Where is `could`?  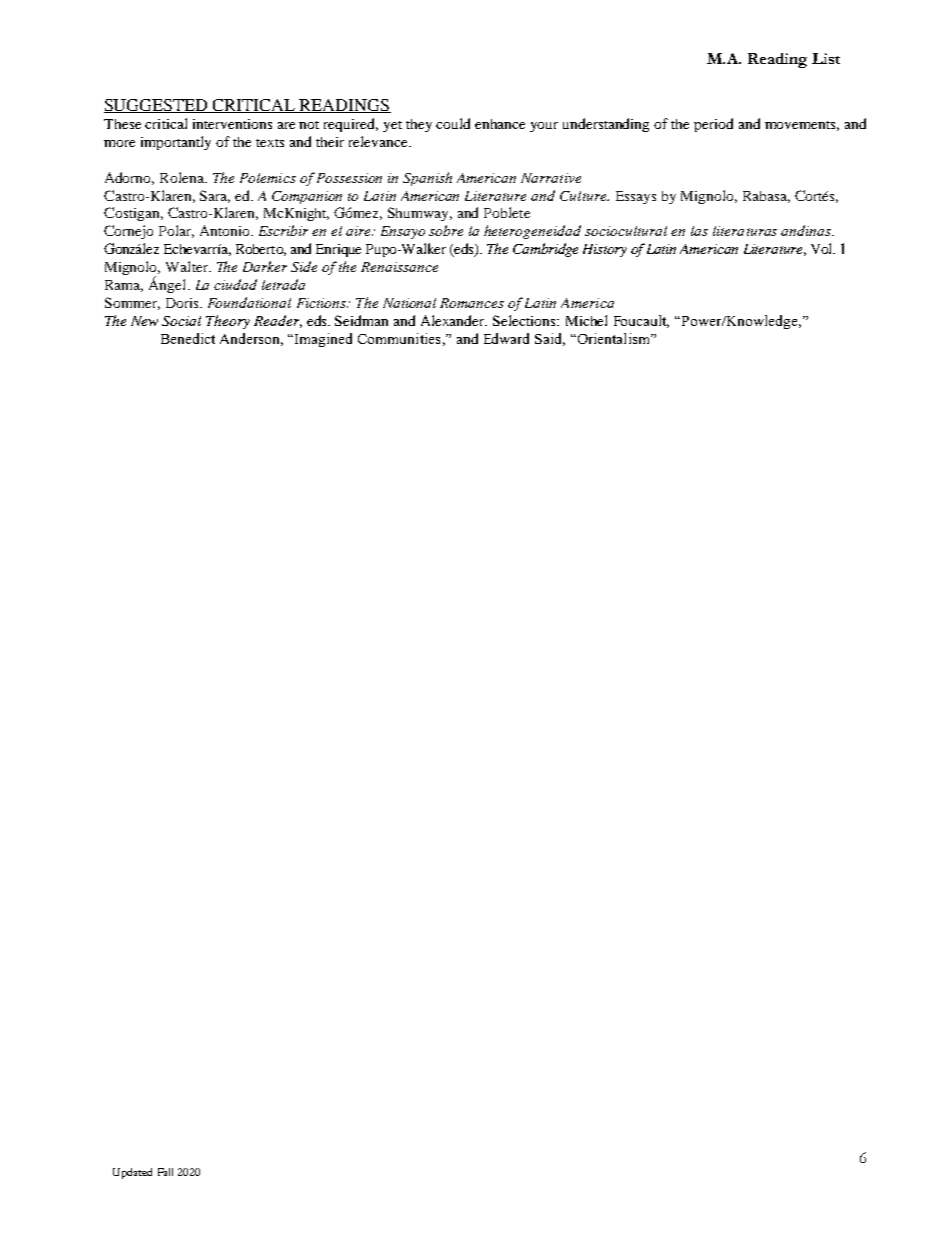 could is located at coordinates (453, 123).
